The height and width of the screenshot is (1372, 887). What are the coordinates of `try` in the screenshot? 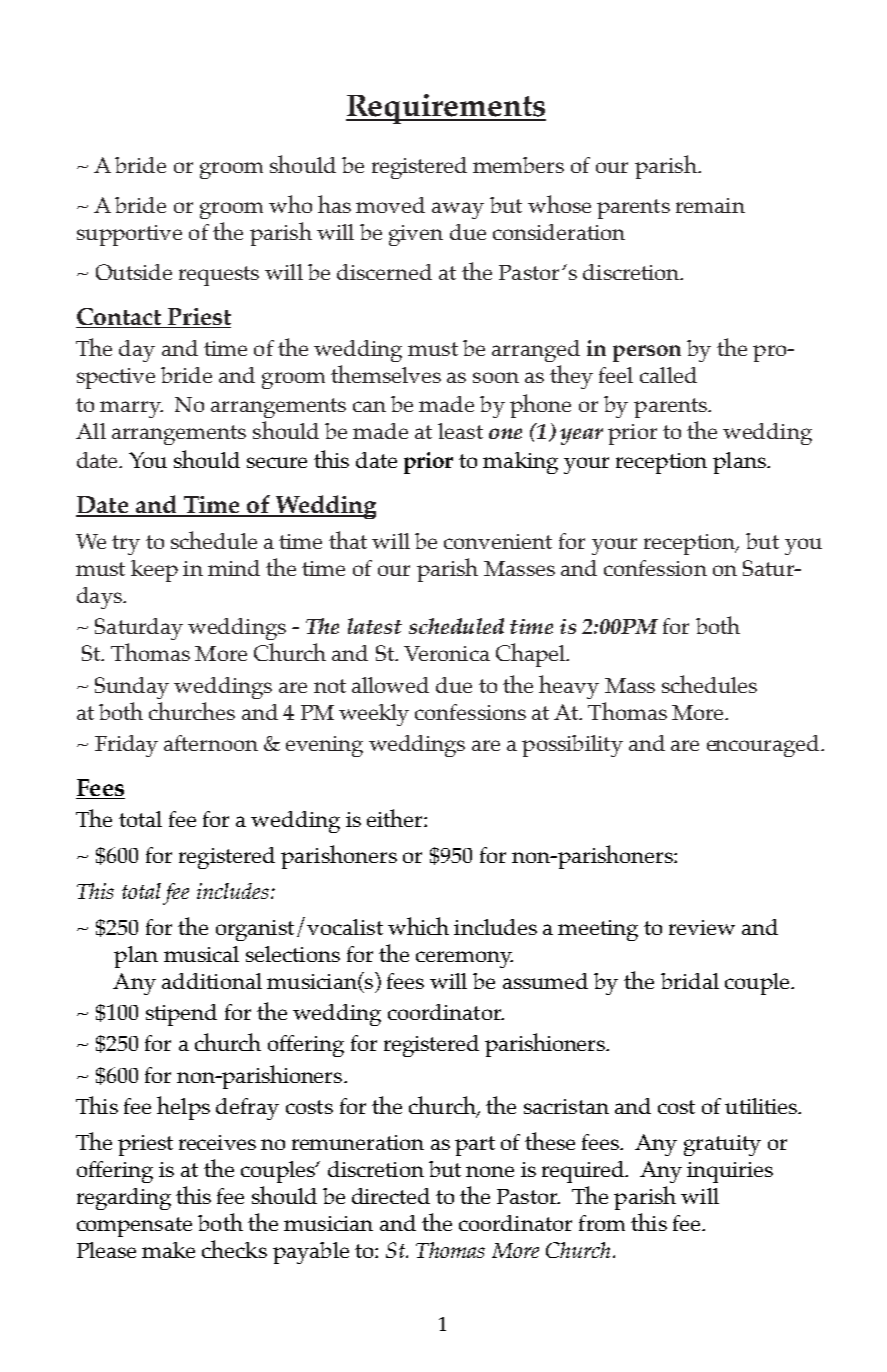 It's located at (126, 545).
